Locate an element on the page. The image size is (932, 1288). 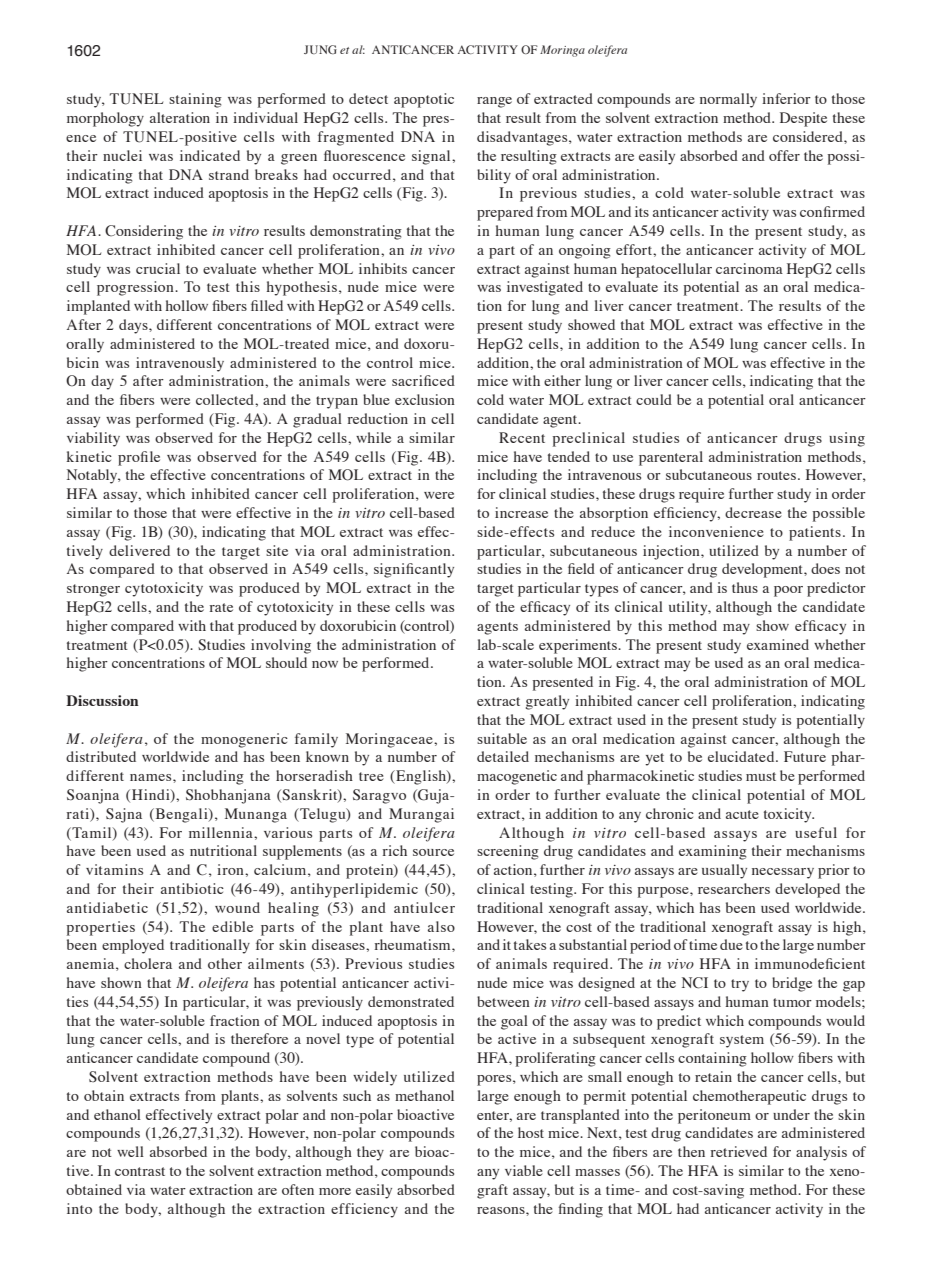
involving is located at coordinates (281, 646).
